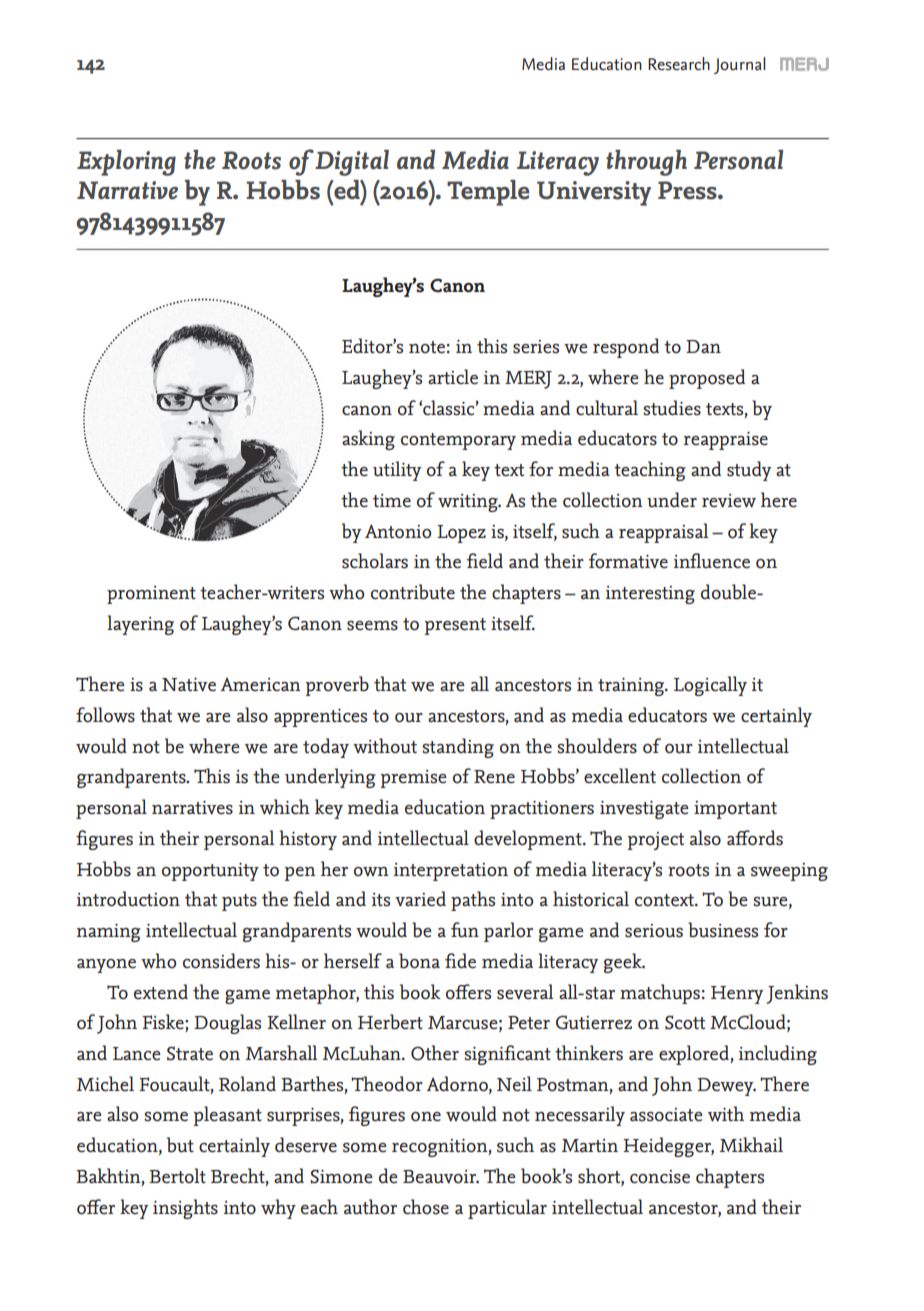 Image resolution: width=924 pixels, height=1311 pixels. I want to click on Journal, so click(740, 65).
